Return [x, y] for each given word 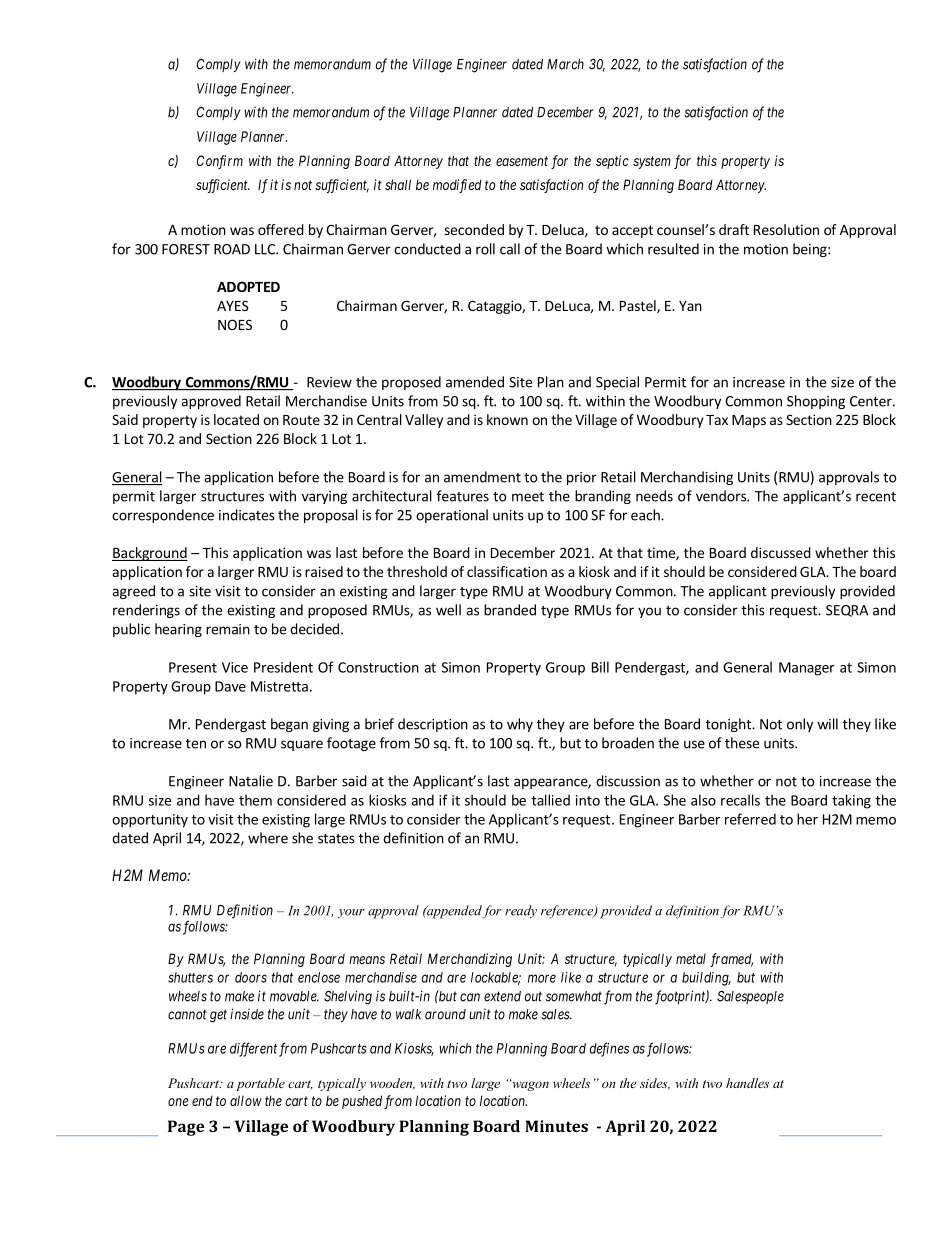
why [520, 725]
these [742, 743]
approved [211, 402]
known [507, 419]
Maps [749, 421]
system [652, 162]
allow [246, 1100]
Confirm [220, 162]
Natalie [251, 781]
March [565, 64]
